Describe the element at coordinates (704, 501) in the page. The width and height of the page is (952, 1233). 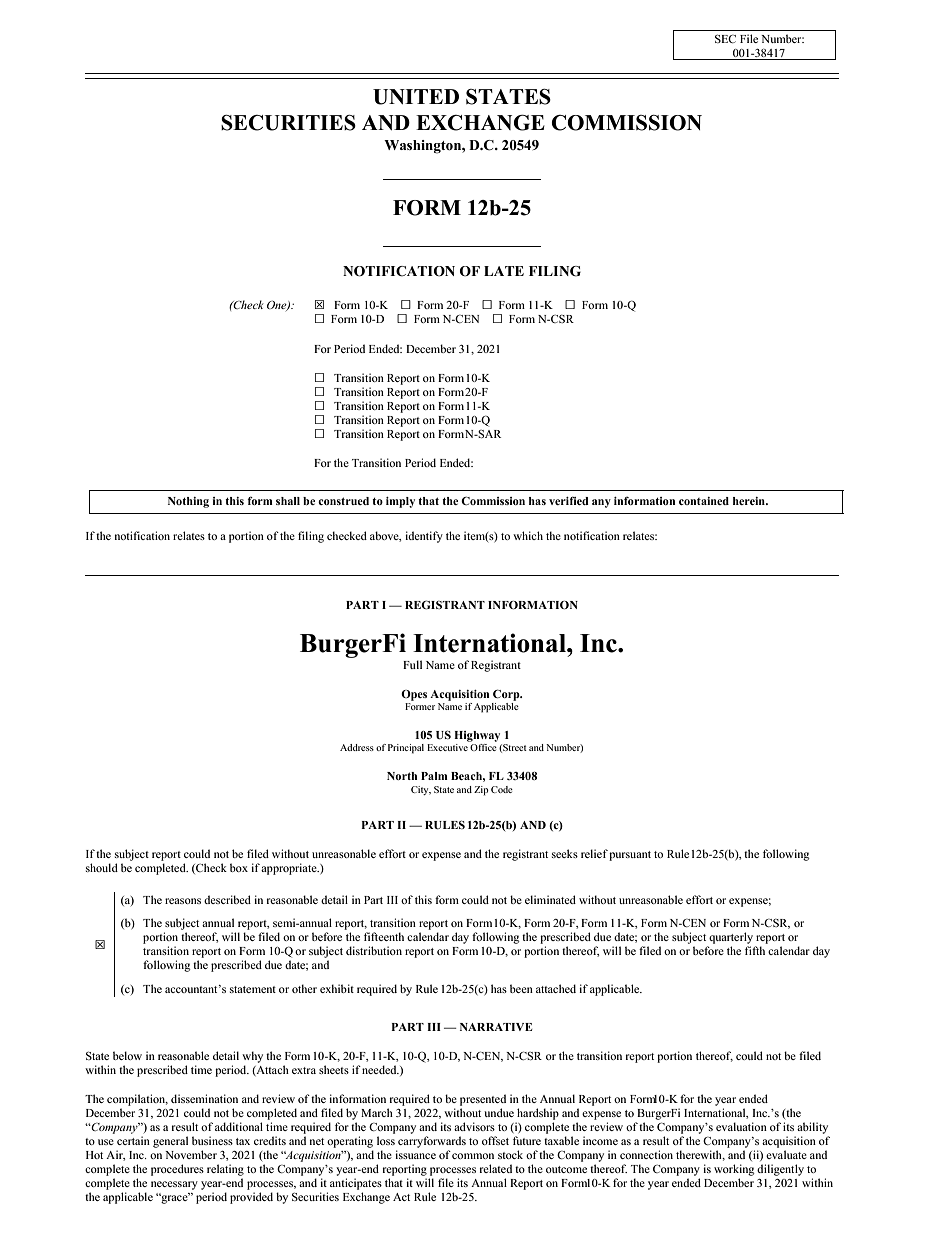
I see `contained` at that location.
